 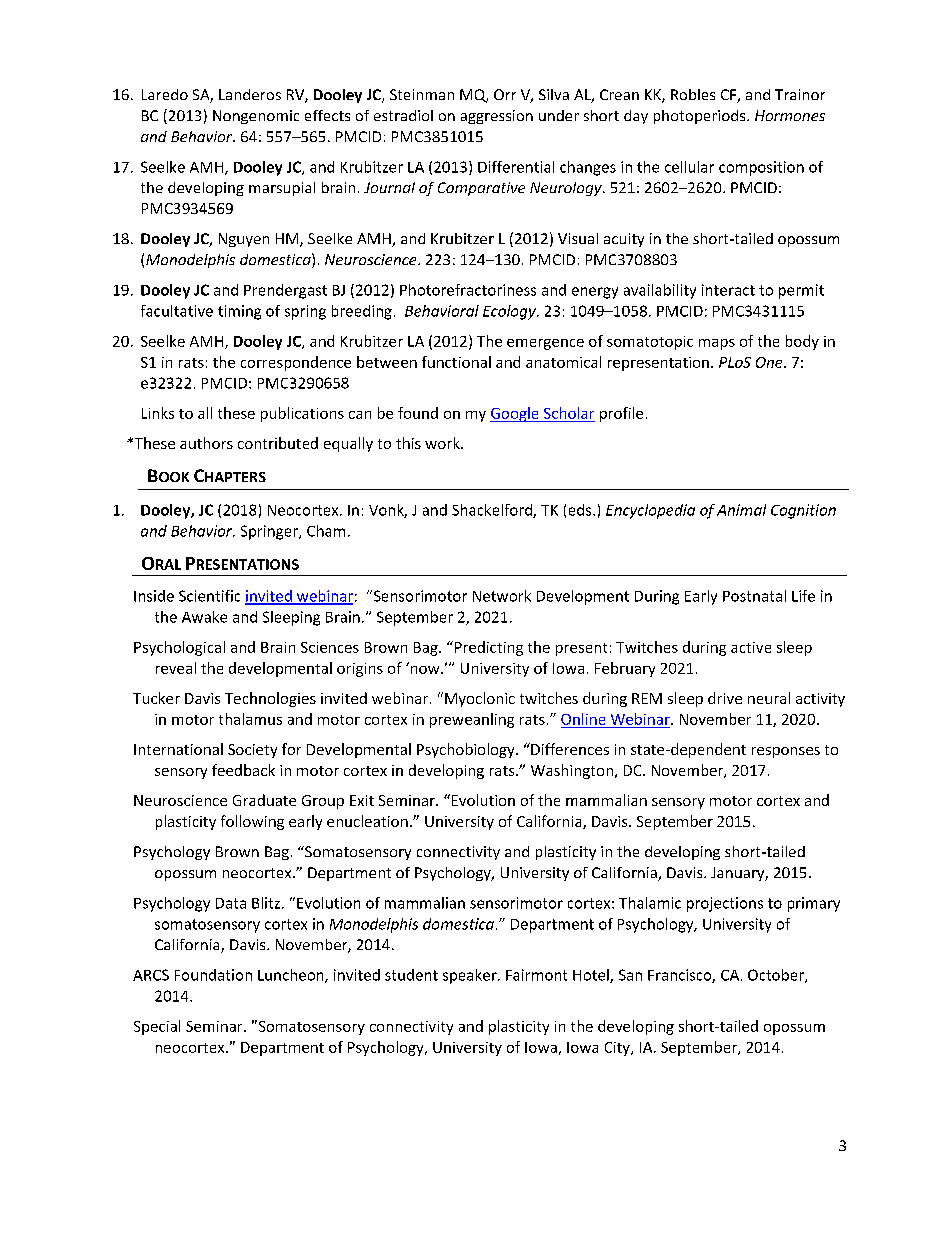 What do you see at coordinates (292, 976) in the screenshot?
I see `Luncheon` at bounding box center [292, 976].
